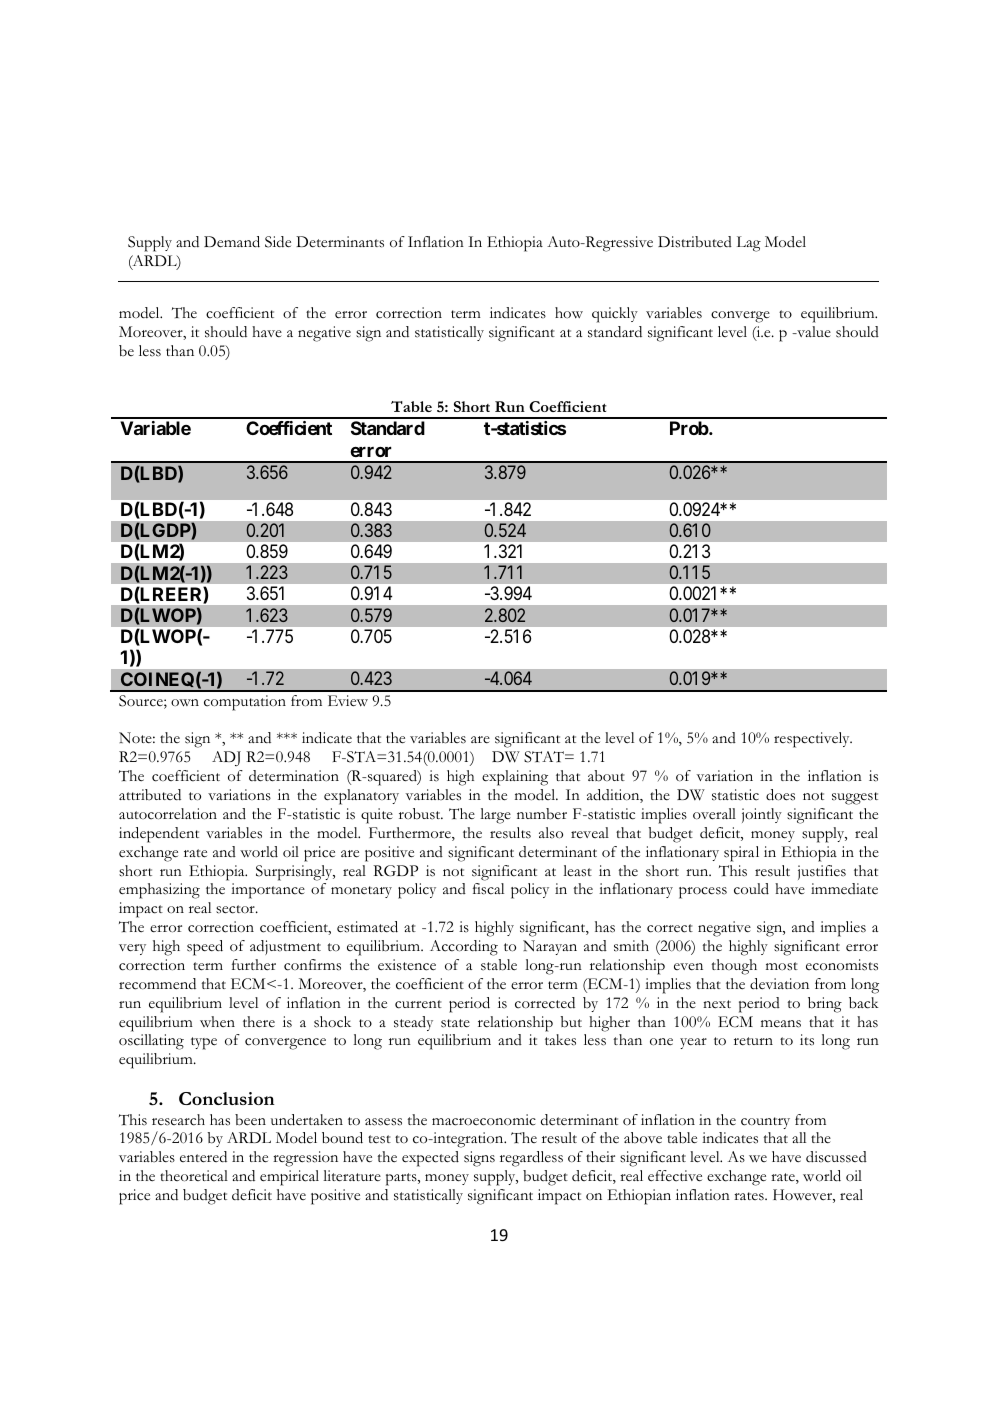  Describe the element at coordinates (749, 244) in the screenshot. I see `Lag` at that location.
